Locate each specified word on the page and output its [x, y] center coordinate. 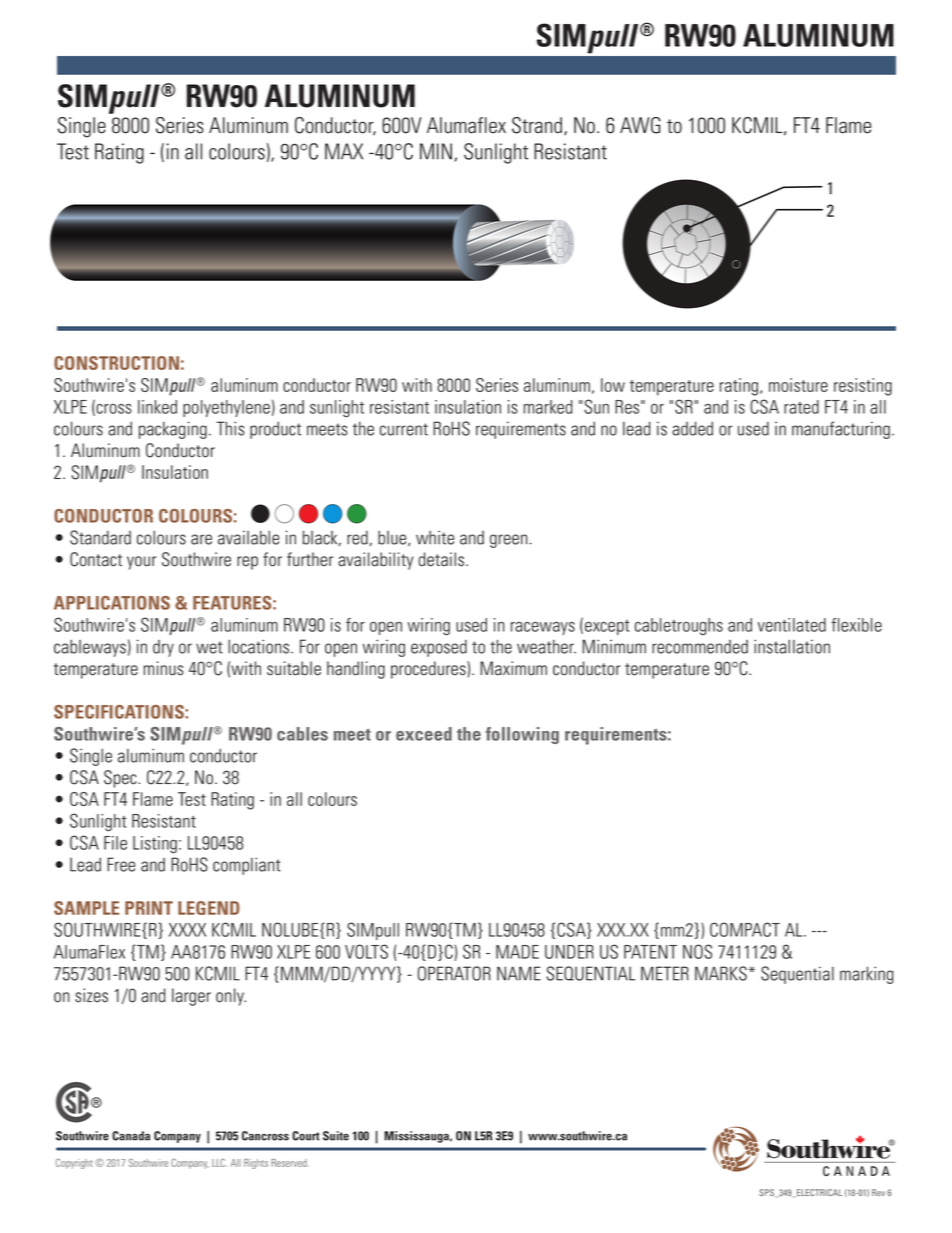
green [509, 541]
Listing [155, 845]
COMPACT [745, 929]
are [201, 539]
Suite [336, 1136]
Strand [537, 125]
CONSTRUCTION [116, 363]
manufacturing [841, 430]
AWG [640, 125]
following [522, 735]
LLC [219, 1163]
